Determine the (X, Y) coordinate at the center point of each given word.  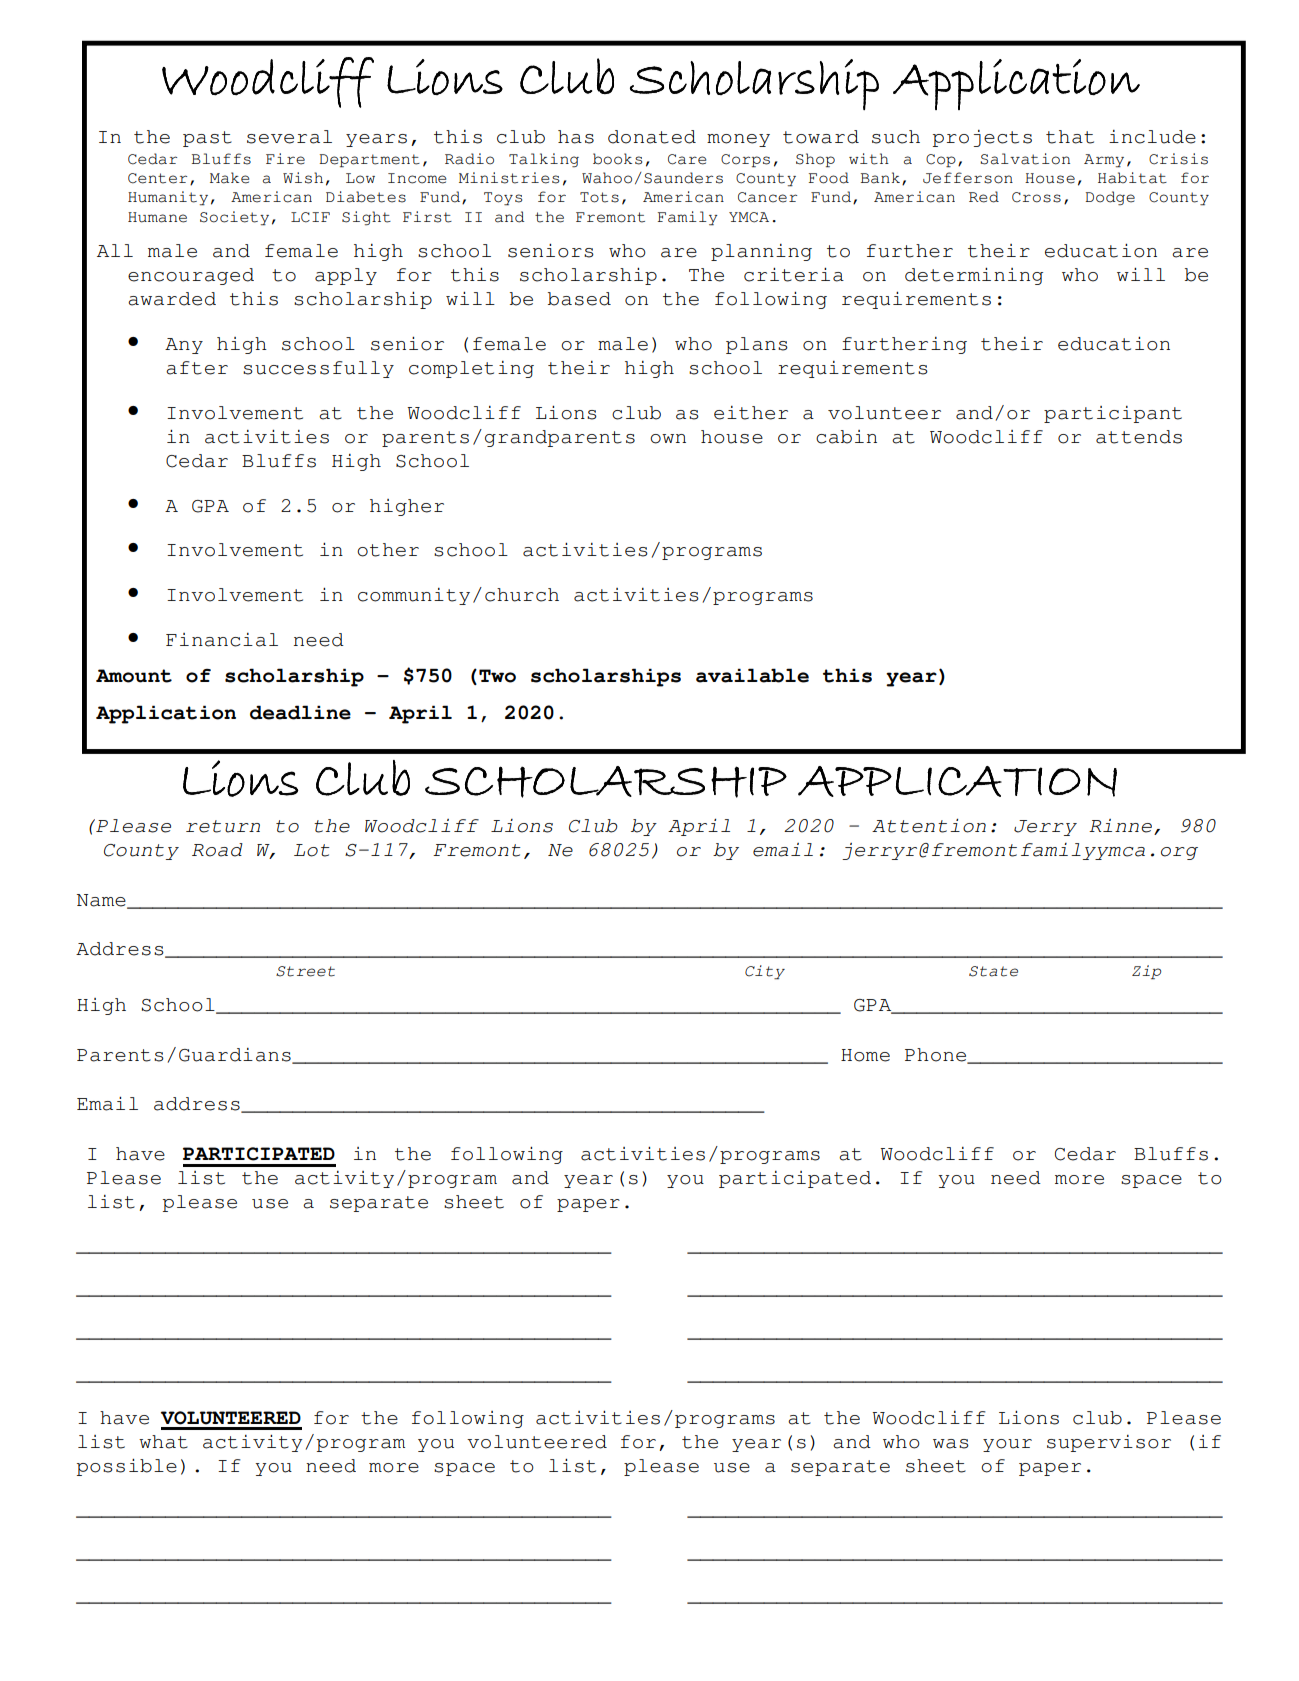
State (993, 971)
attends (1139, 437)
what (163, 1442)
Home (865, 1055)
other (388, 550)
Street (305, 971)
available (752, 675)
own (668, 439)
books (617, 159)
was (951, 1444)
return (223, 826)
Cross (1036, 197)
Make (229, 178)
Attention (929, 826)
